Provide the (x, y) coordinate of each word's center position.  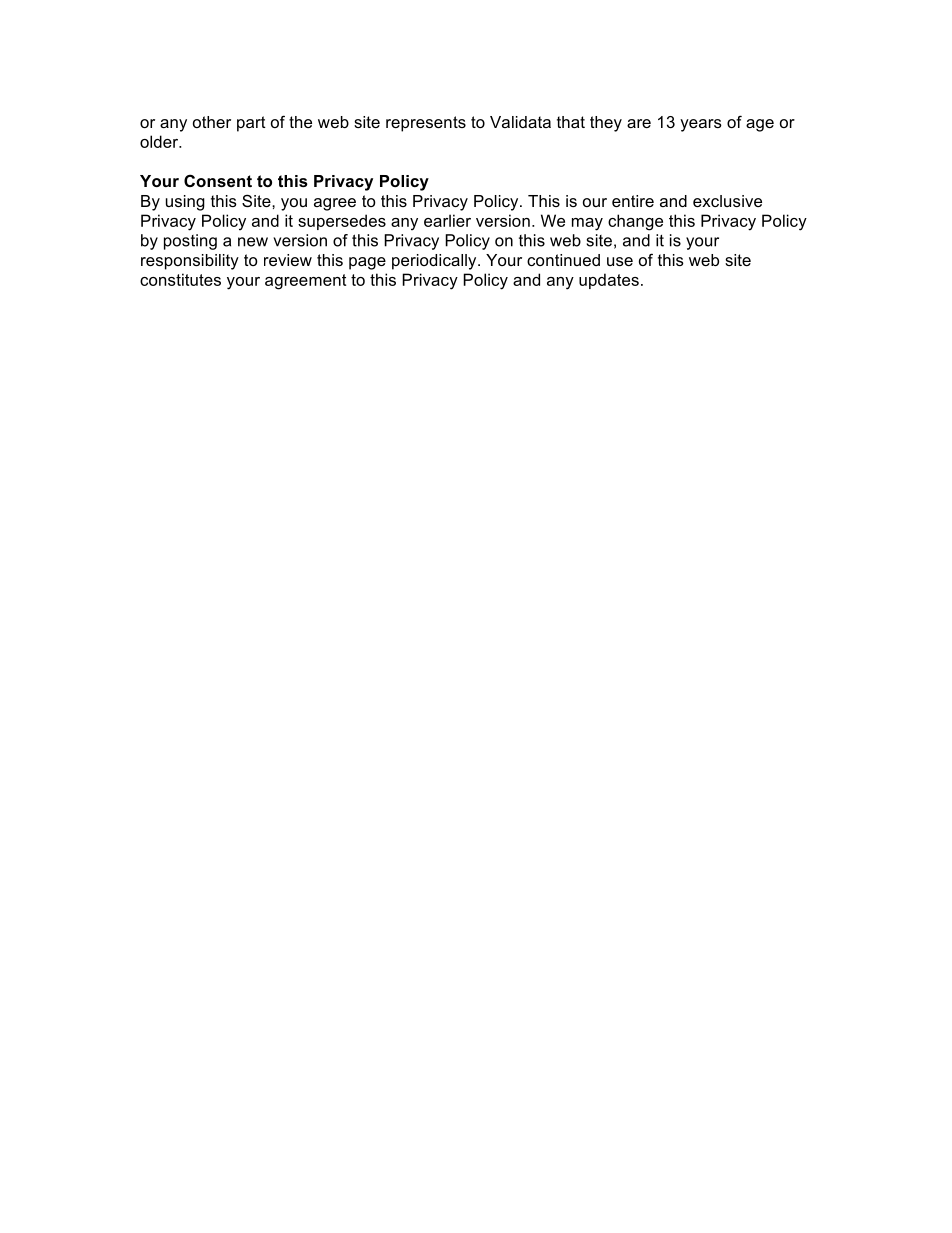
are (639, 123)
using (185, 203)
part (251, 124)
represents (426, 124)
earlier (447, 220)
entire (633, 201)
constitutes (180, 279)
